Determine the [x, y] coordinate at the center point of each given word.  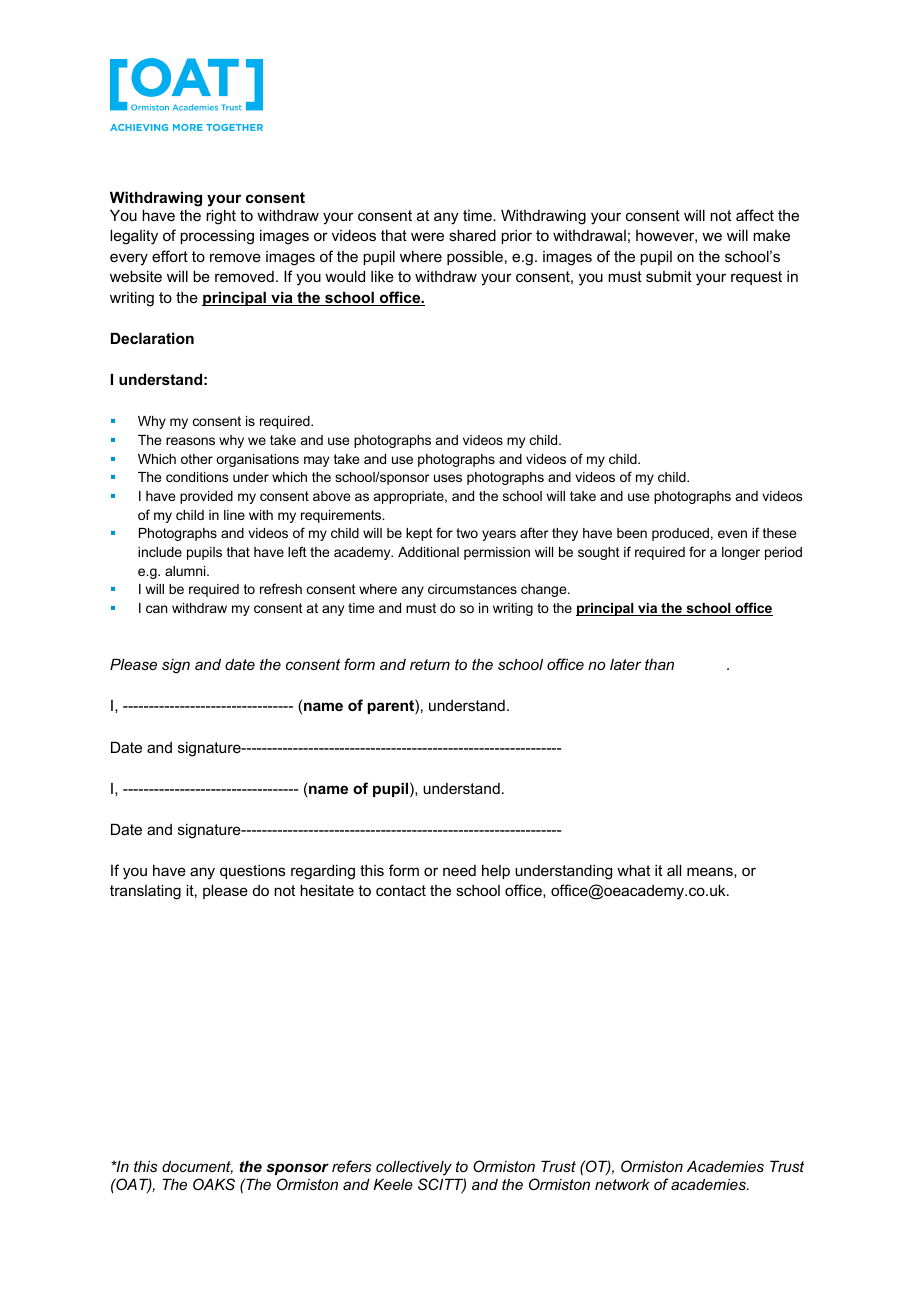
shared [472, 235]
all [674, 870]
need [459, 870]
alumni [186, 571]
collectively [414, 1168]
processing [217, 237]
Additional [428, 552]
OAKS [214, 1184]
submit [669, 276]
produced [680, 534]
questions [253, 872]
